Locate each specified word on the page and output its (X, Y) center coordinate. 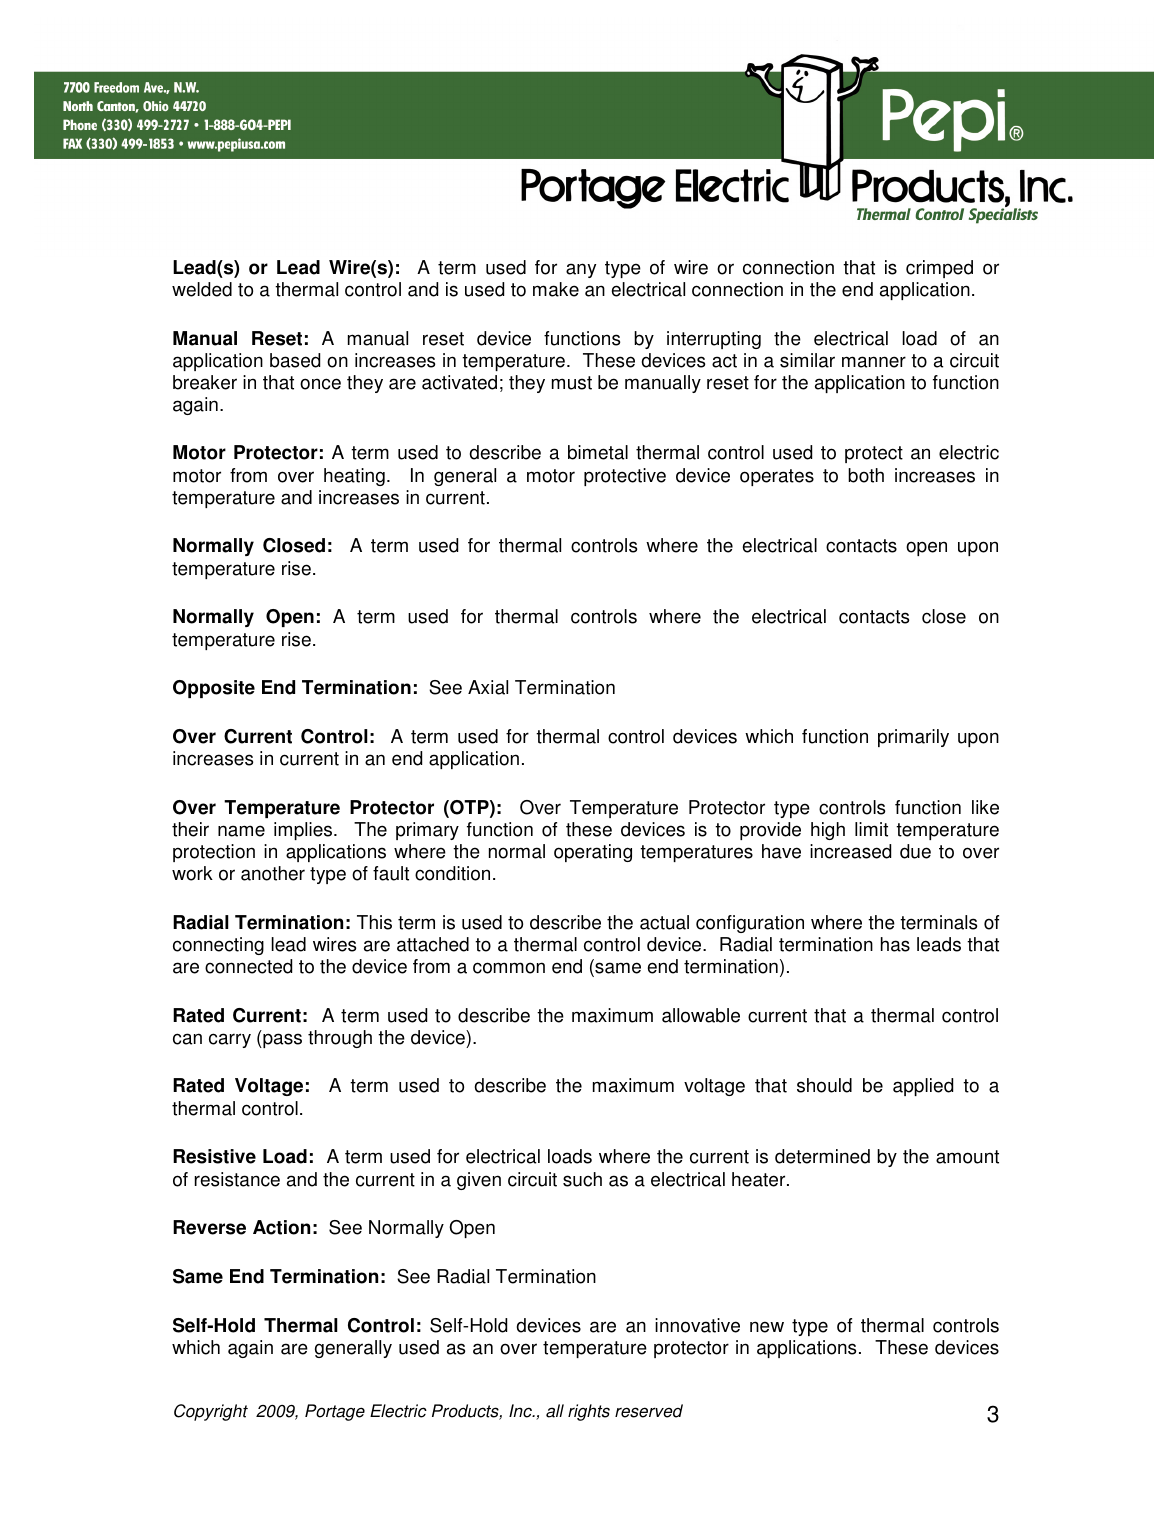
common (509, 968)
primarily (913, 738)
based (295, 360)
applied (923, 1087)
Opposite (214, 689)
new (767, 1327)
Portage (335, 1412)
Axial (488, 687)
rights (589, 1412)
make (556, 289)
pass (281, 1040)
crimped (939, 269)
